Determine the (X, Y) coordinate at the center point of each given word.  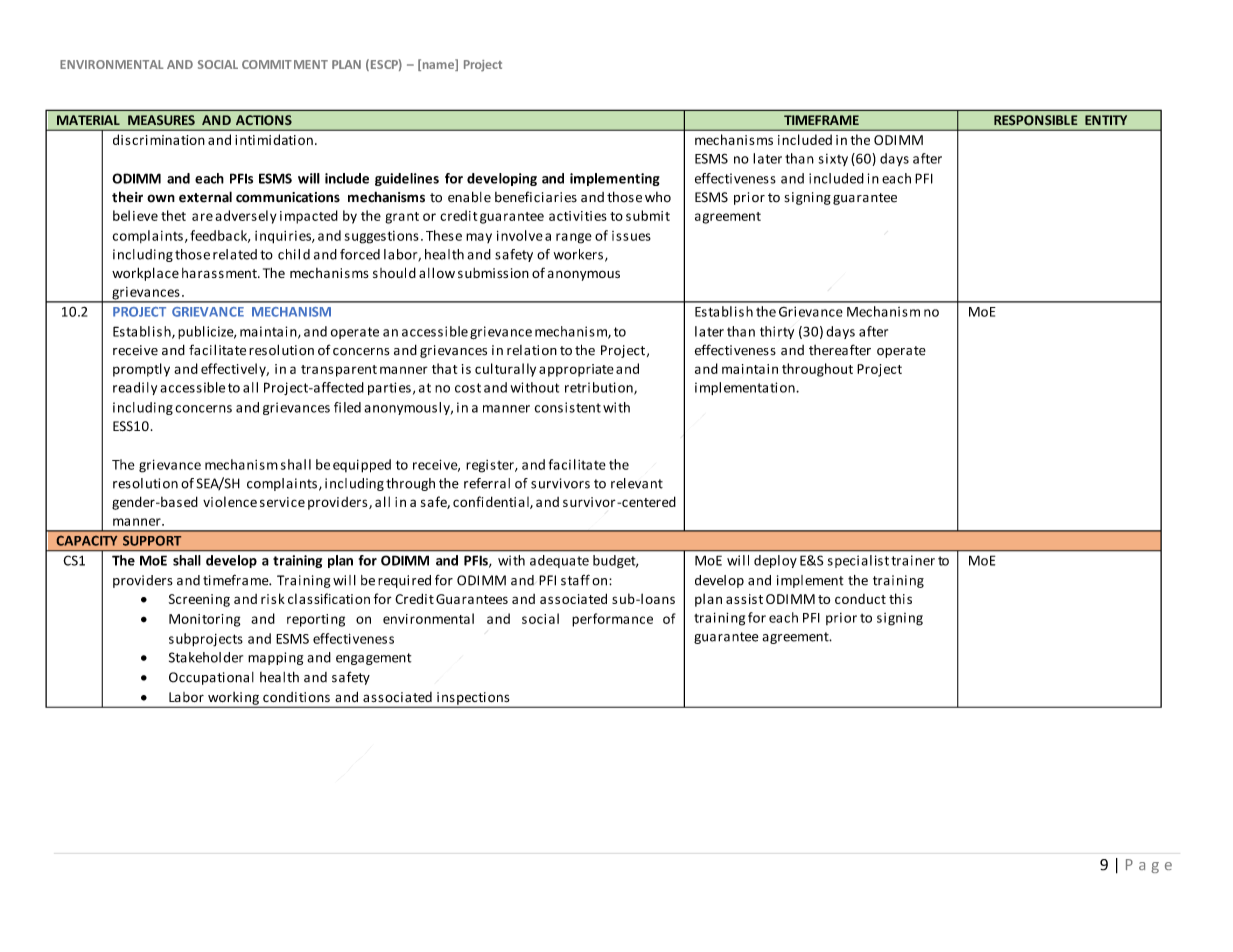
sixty (833, 160)
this (900, 598)
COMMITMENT (285, 64)
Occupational (211, 678)
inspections (473, 699)
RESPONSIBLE (1036, 120)
